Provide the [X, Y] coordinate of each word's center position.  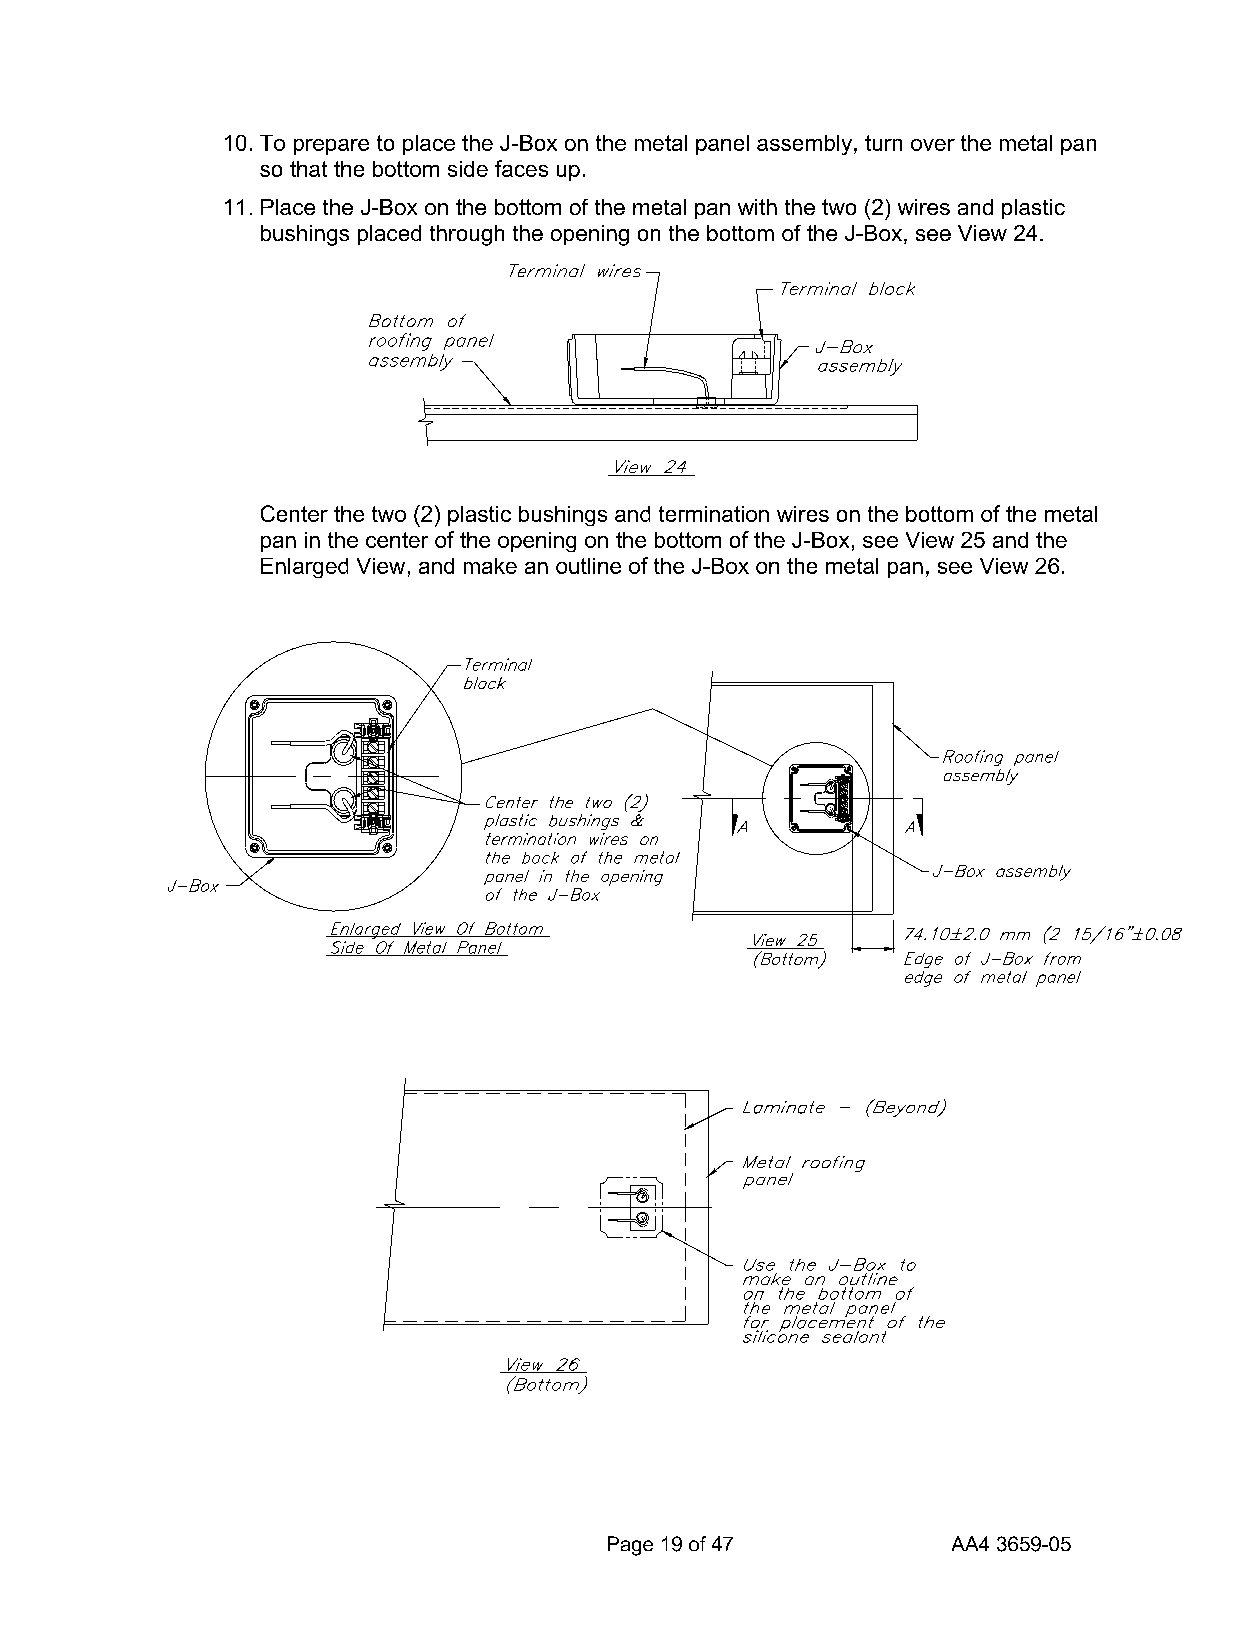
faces [521, 168]
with [757, 207]
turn [883, 143]
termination [714, 514]
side [468, 169]
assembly [804, 145]
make [490, 566]
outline [588, 566]
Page [630, 1546]
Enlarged [304, 568]
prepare [331, 147]
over [933, 145]
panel [722, 145]
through [467, 235]
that [308, 169]
